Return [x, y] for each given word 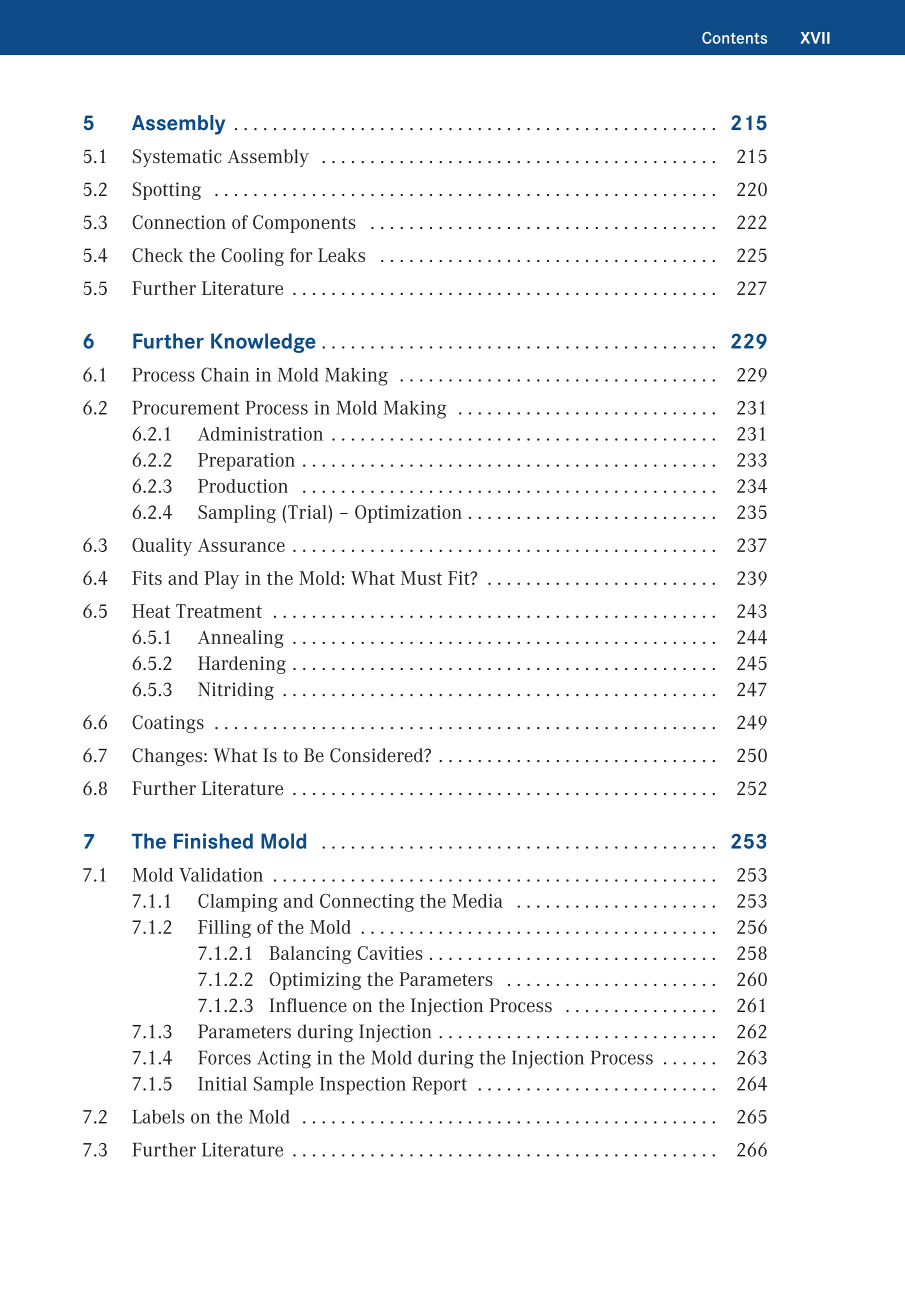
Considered [378, 755]
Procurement [186, 408]
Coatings [168, 724]
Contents [734, 38]
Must [421, 578]
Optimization [408, 514]
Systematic [177, 158]
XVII [815, 38]
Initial [222, 1084]
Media [477, 901]
